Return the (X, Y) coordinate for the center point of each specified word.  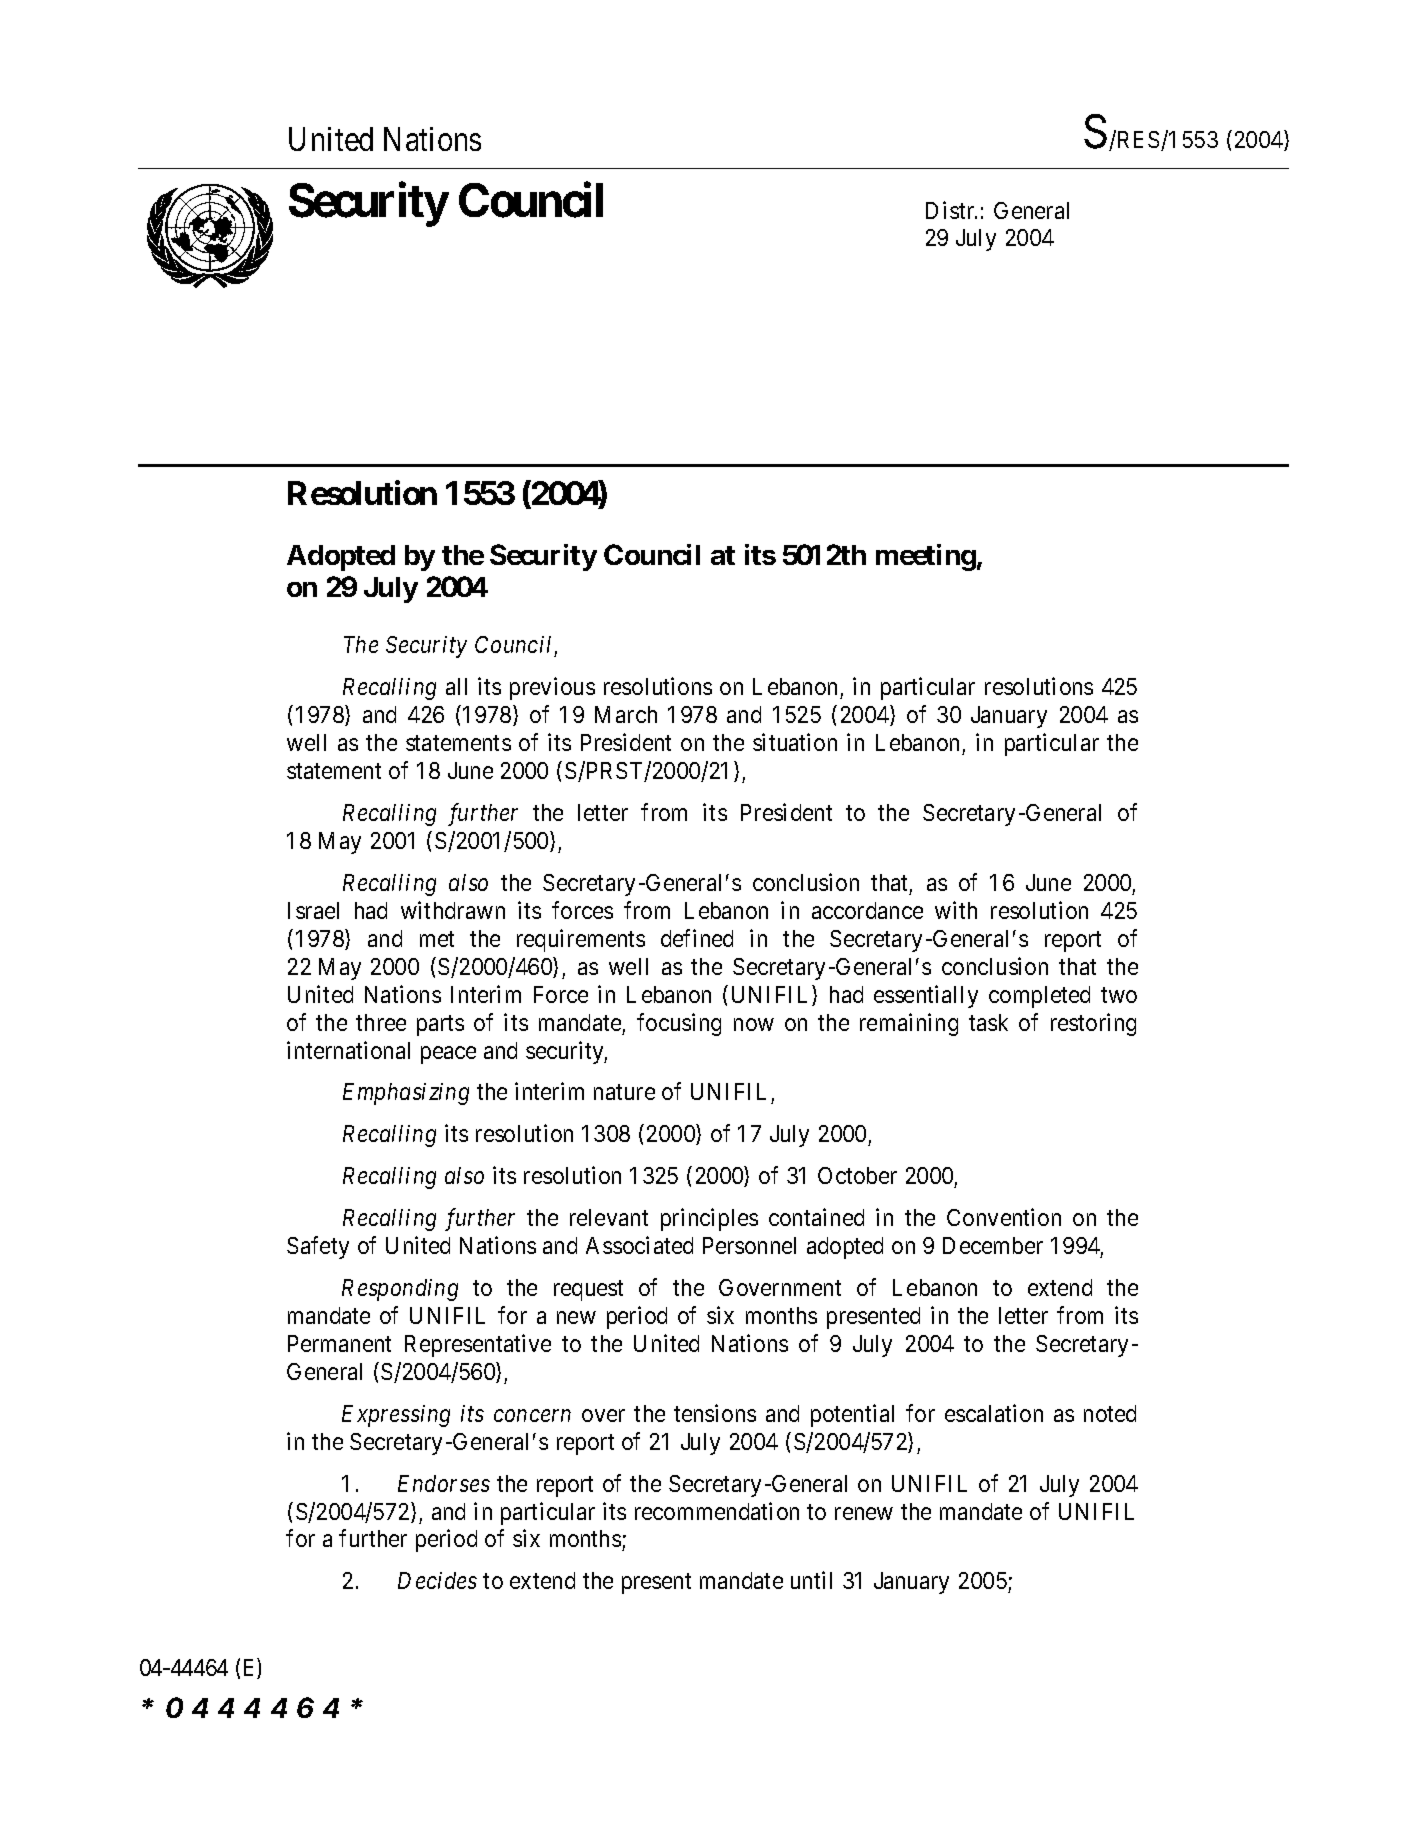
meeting (926, 557)
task (988, 1022)
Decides (437, 1580)
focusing (679, 1024)
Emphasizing (406, 1094)
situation (795, 742)
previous (552, 688)
